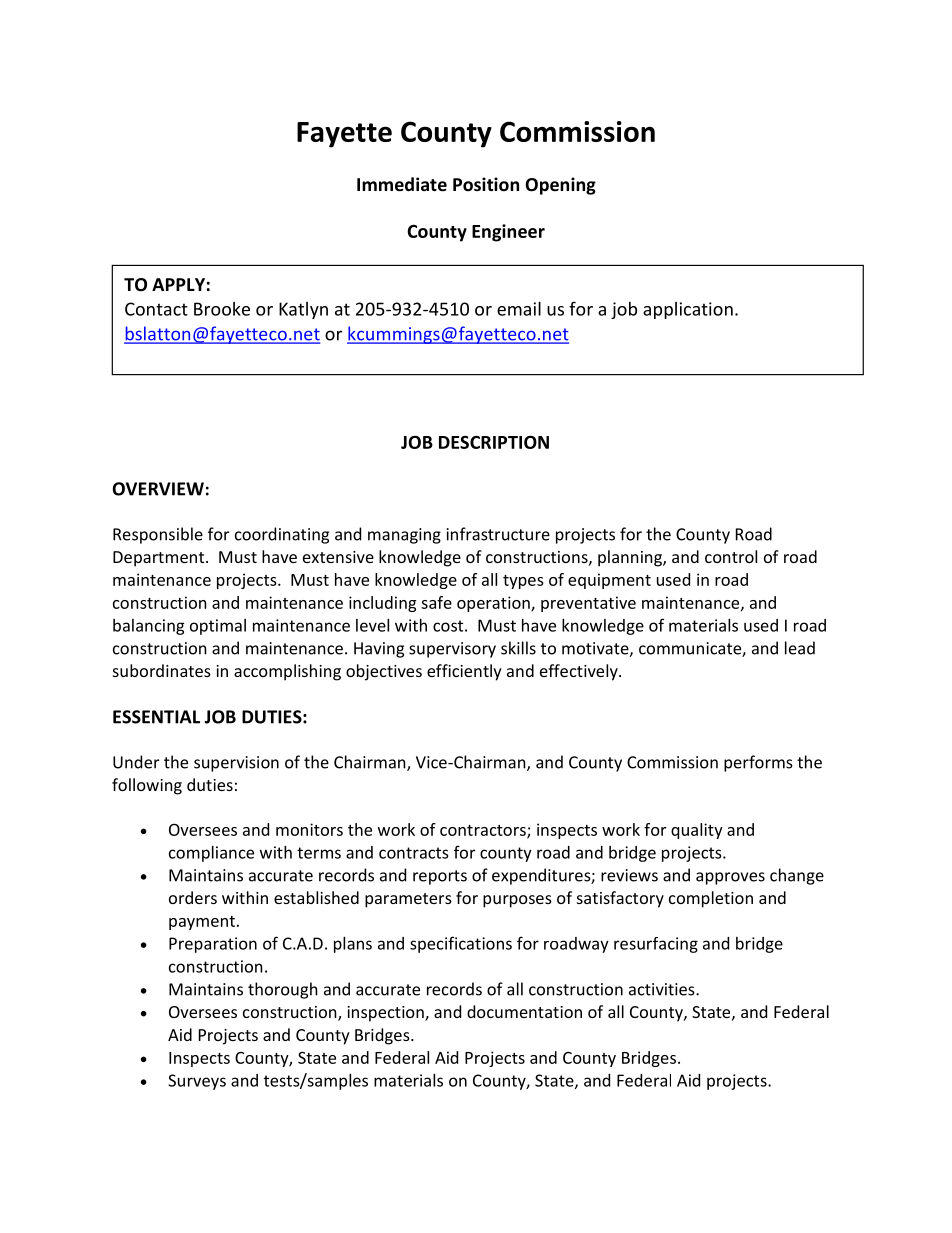  Describe the element at coordinates (519, 308) in the image. I see `email` at that location.
